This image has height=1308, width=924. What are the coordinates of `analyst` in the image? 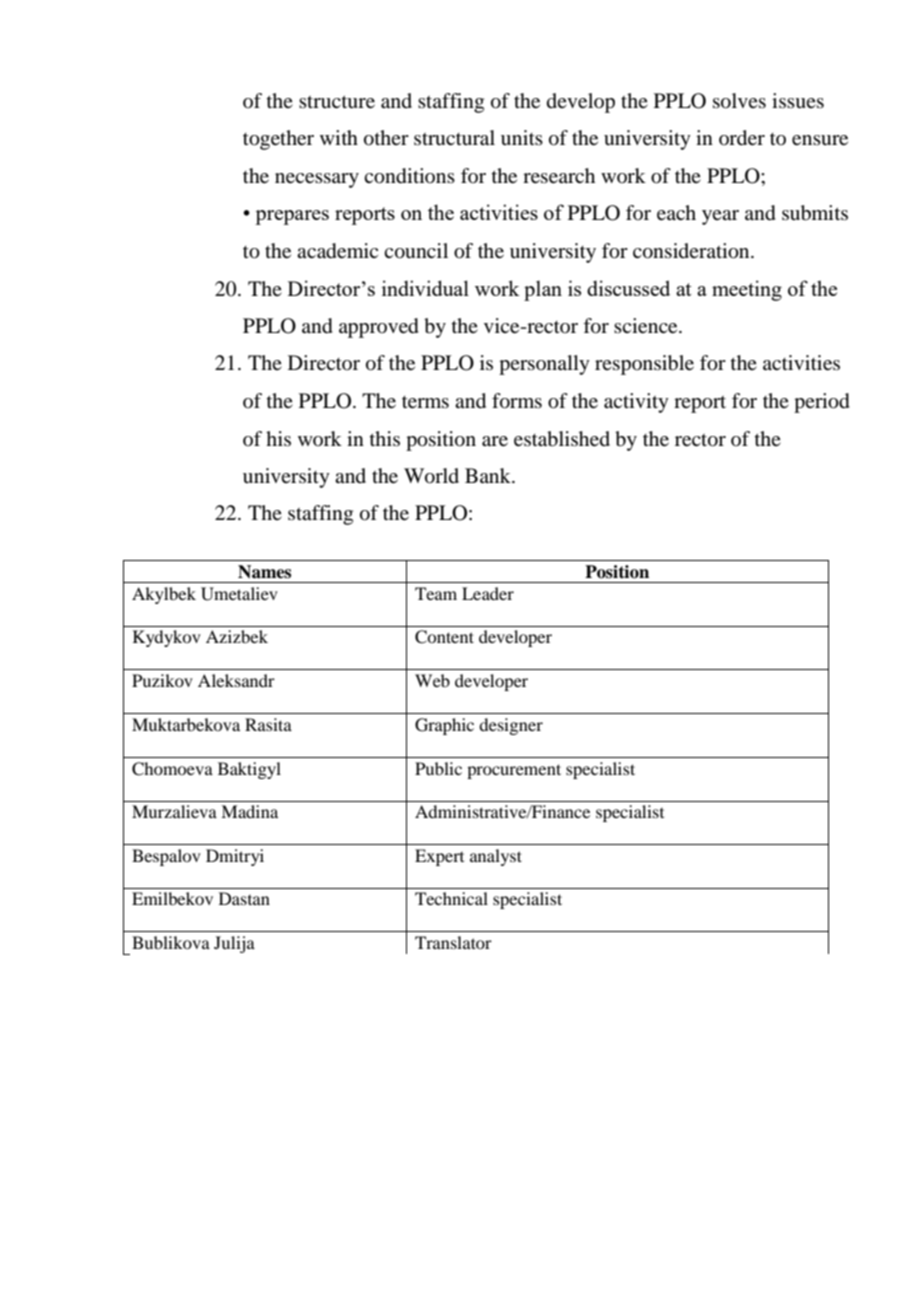 It's located at (496, 857).
